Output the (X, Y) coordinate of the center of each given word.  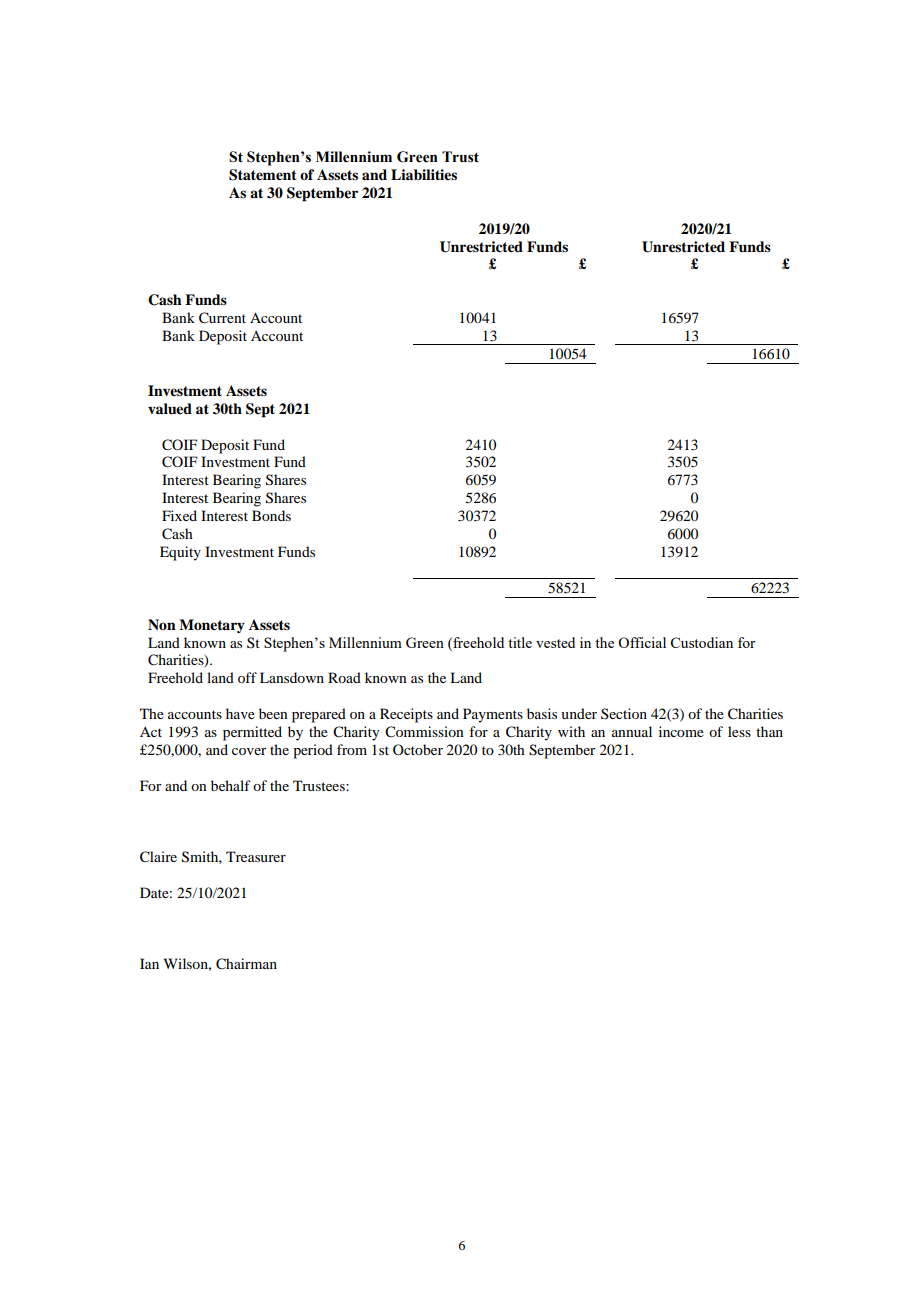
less (739, 731)
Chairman (246, 964)
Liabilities (424, 174)
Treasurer (256, 856)
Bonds (271, 515)
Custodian (702, 642)
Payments (493, 715)
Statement (263, 175)
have (240, 713)
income (681, 731)
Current (222, 318)
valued (170, 408)
